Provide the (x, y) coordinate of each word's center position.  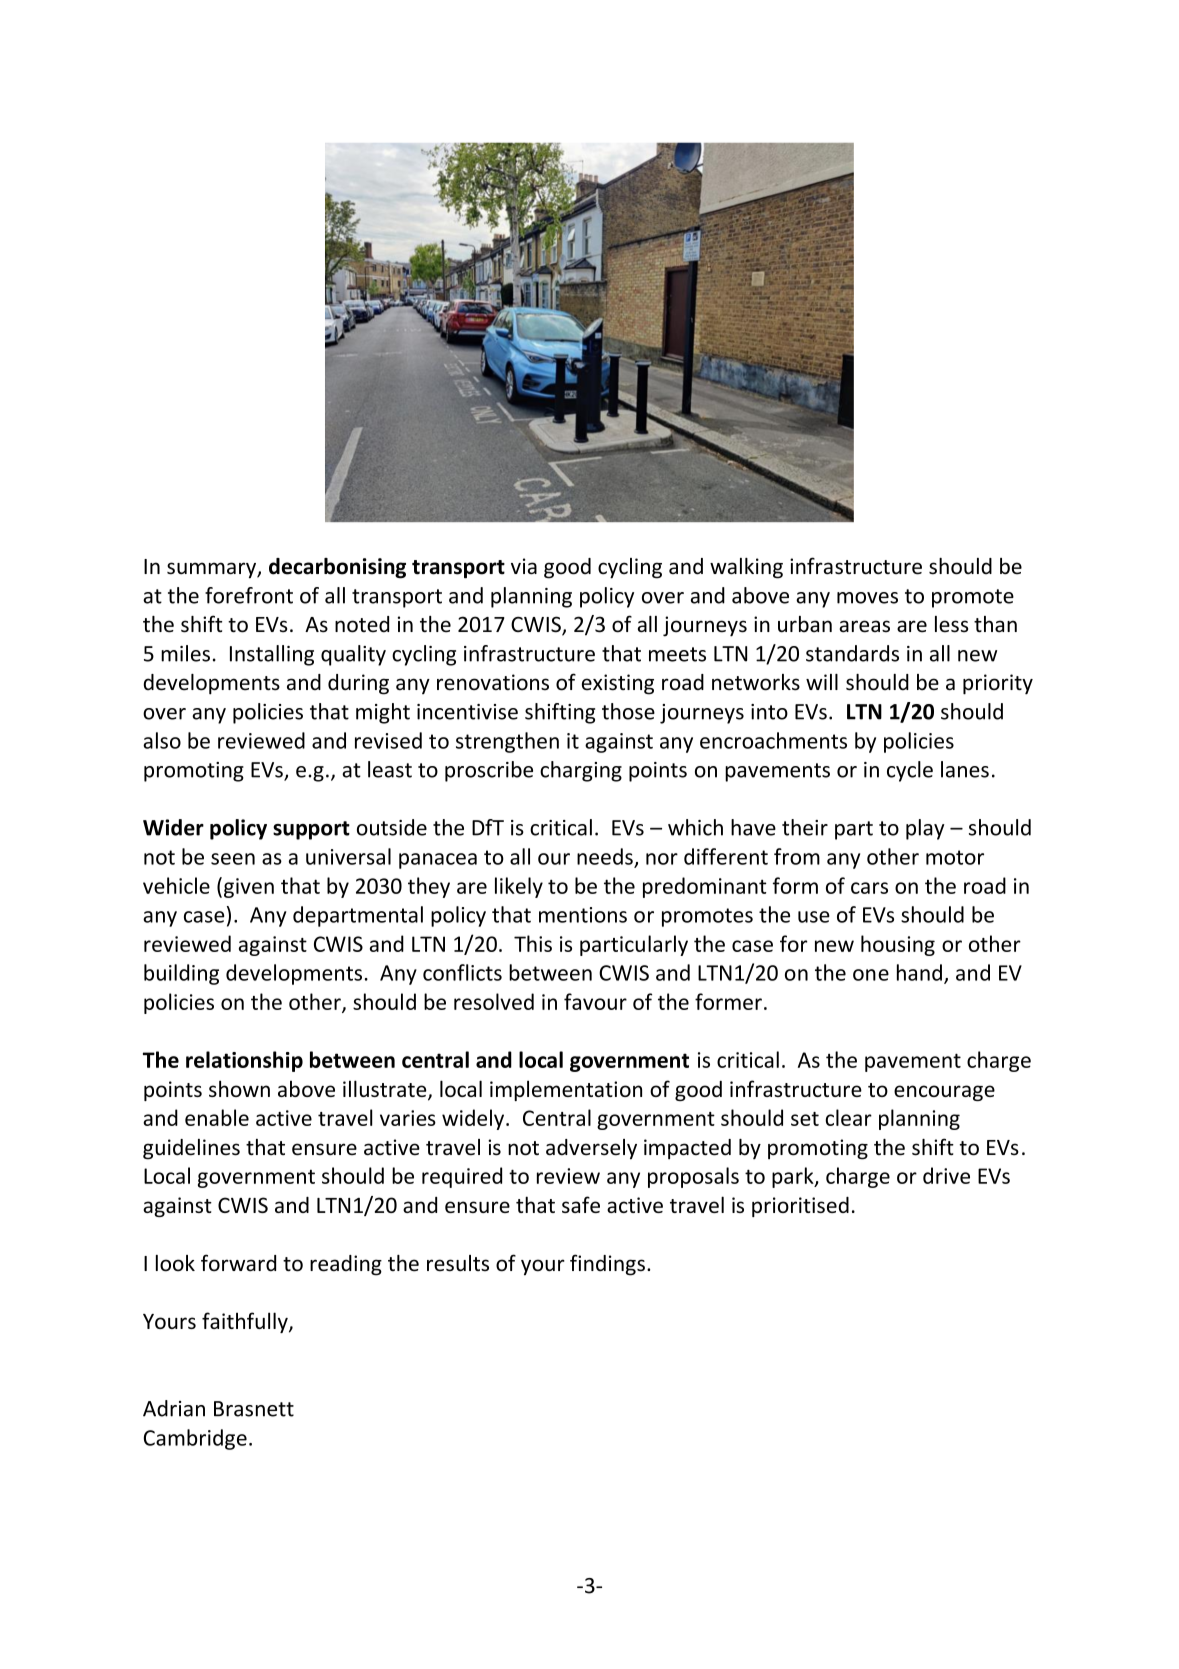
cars (869, 888)
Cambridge (195, 1439)
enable (217, 1117)
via (524, 566)
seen (233, 859)
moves (867, 598)
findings (607, 1265)
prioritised (800, 1207)
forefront (249, 595)
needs (605, 856)
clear (848, 1117)
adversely (591, 1149)
